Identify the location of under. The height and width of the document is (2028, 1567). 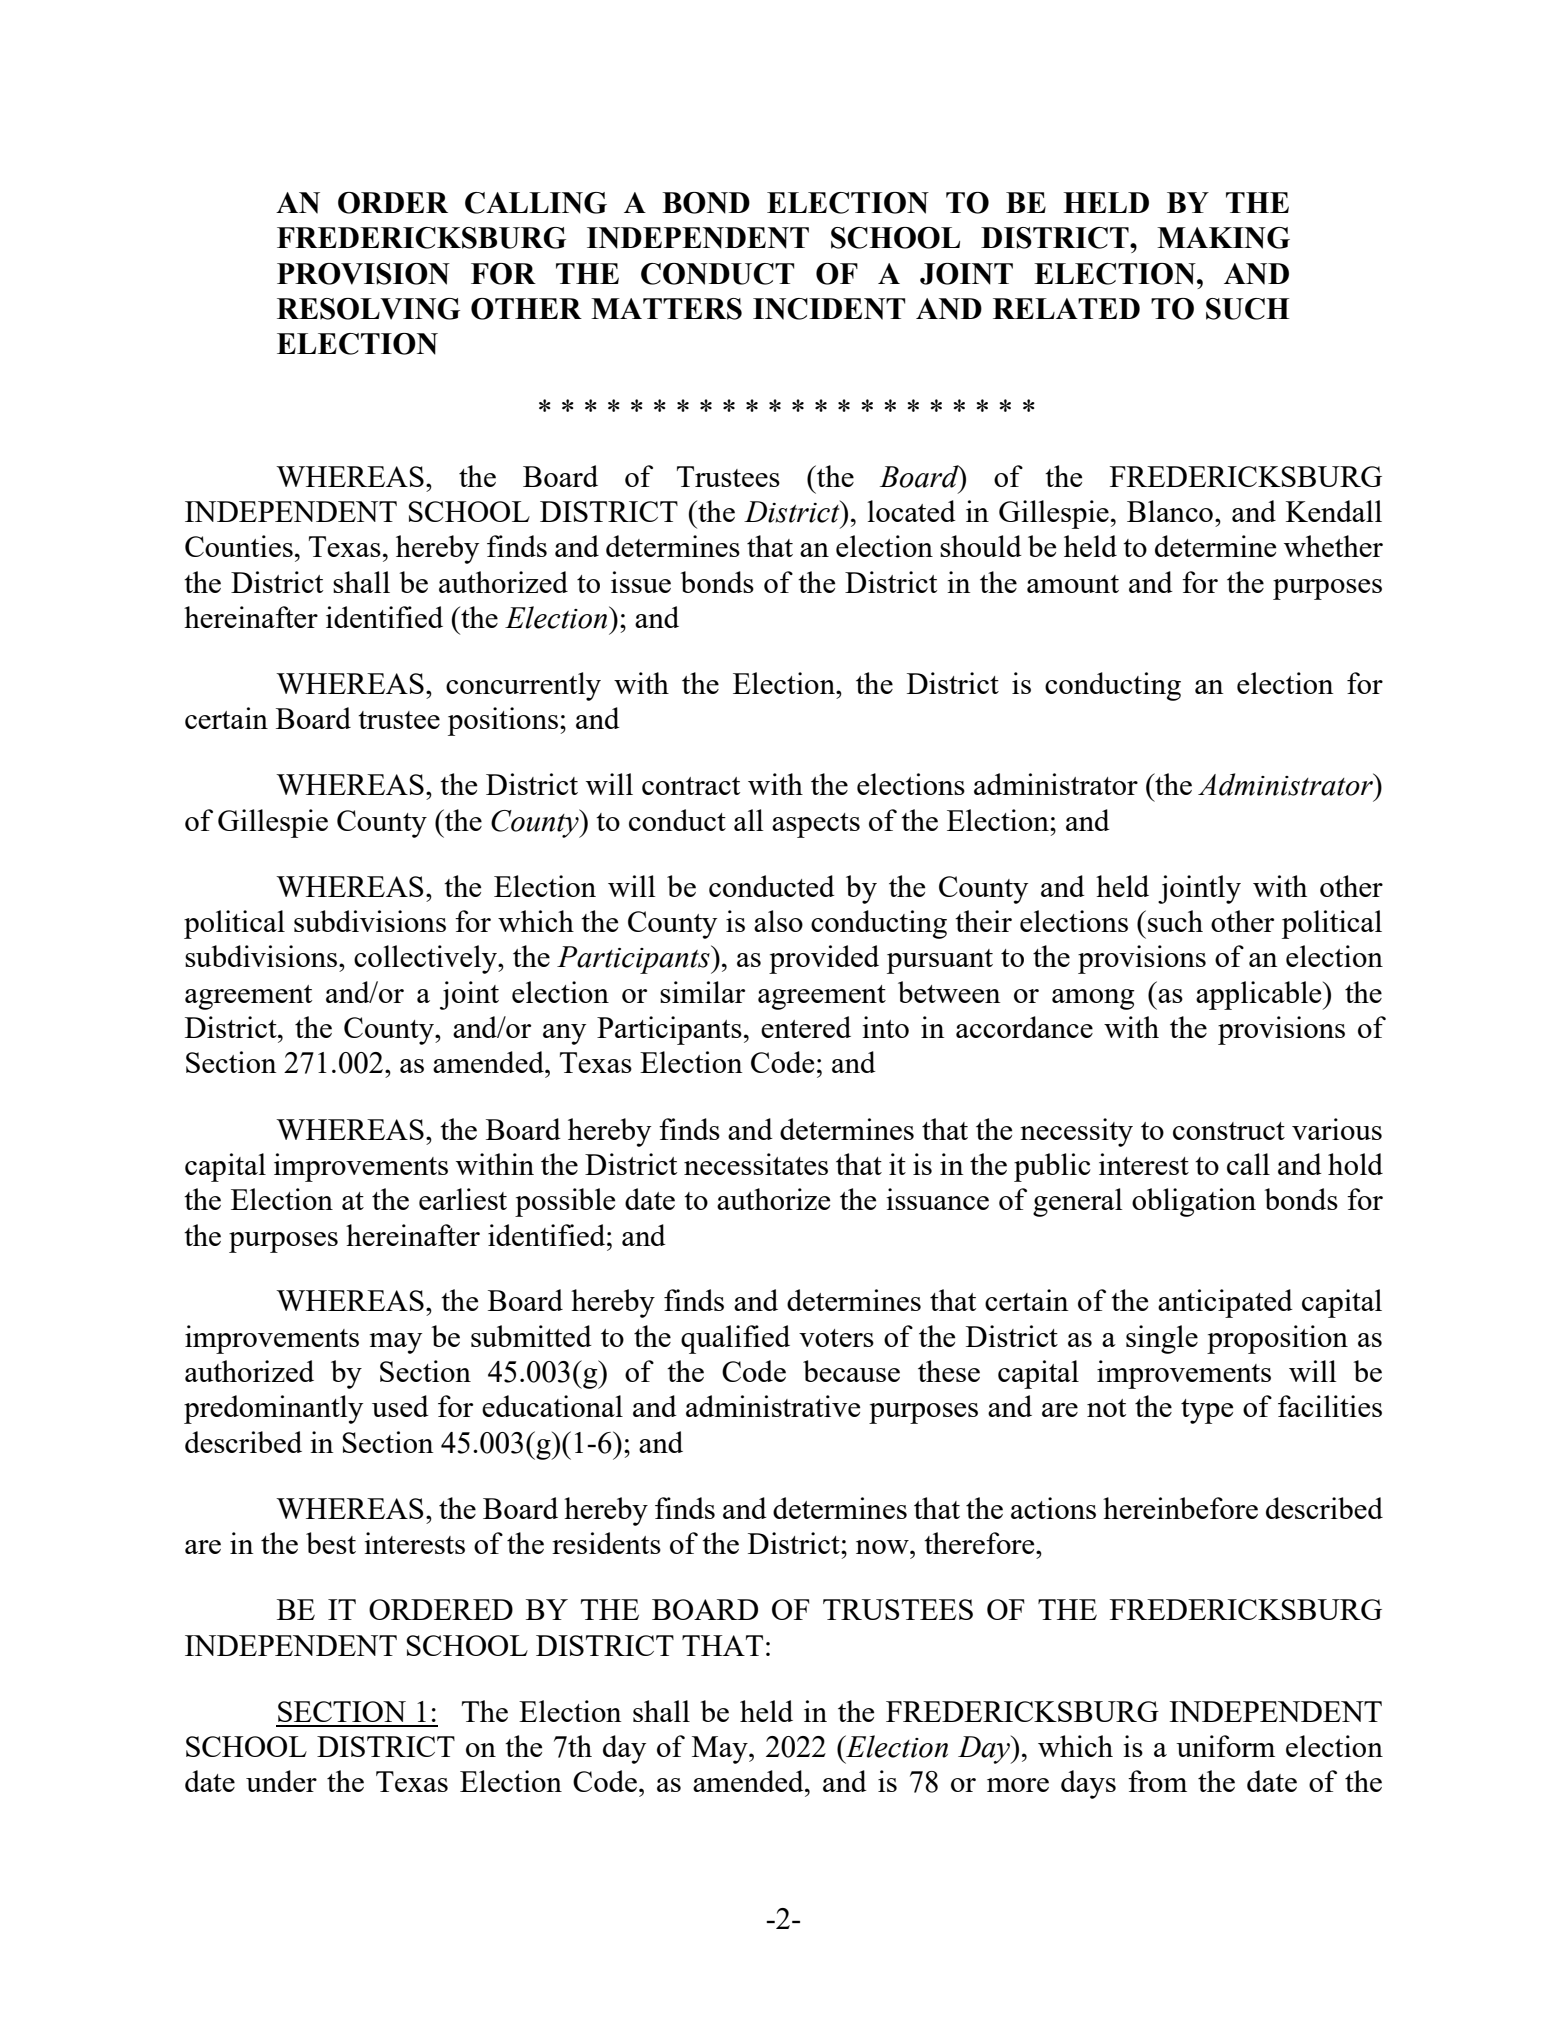
(281, 1781).
